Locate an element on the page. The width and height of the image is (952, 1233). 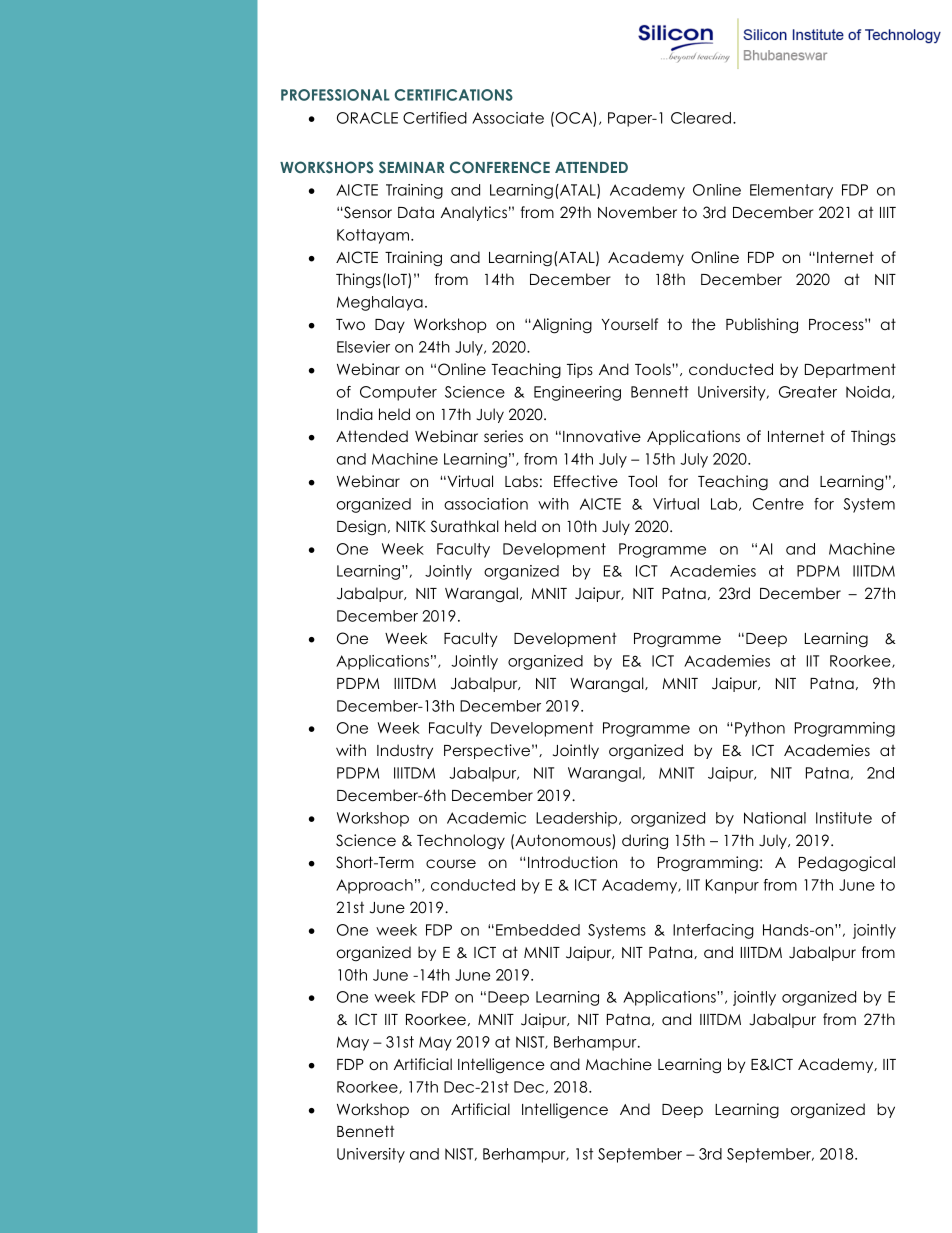
Industry is located at coordinates (405, 751).
